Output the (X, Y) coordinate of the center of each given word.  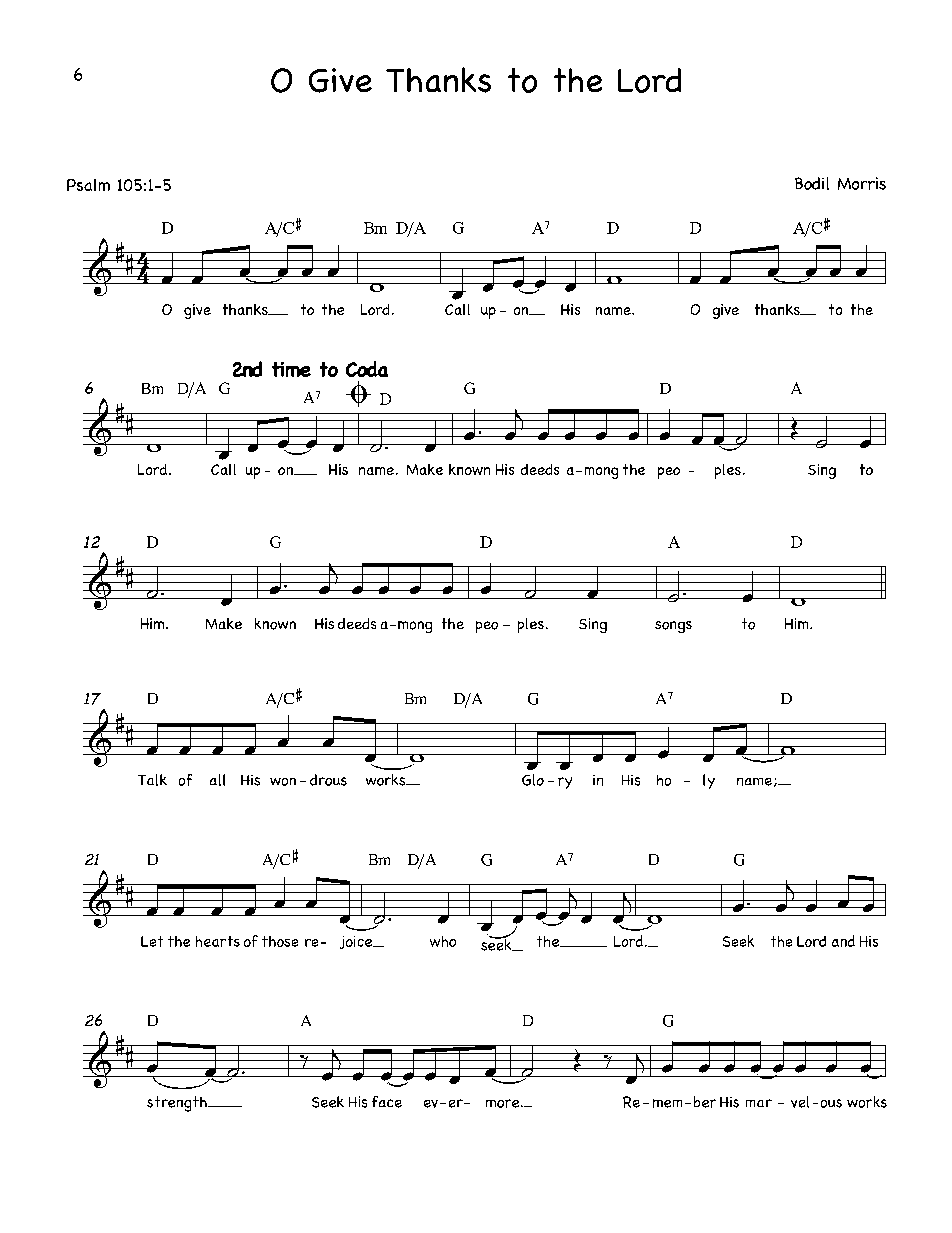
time (291, 369)
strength (178, 1104)
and (843, 941)
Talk (152, 780)
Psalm (88, 185)
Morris (862, 183)
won (283, 782)
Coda (367, 369)
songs (673, 627)
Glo (533, 780)
